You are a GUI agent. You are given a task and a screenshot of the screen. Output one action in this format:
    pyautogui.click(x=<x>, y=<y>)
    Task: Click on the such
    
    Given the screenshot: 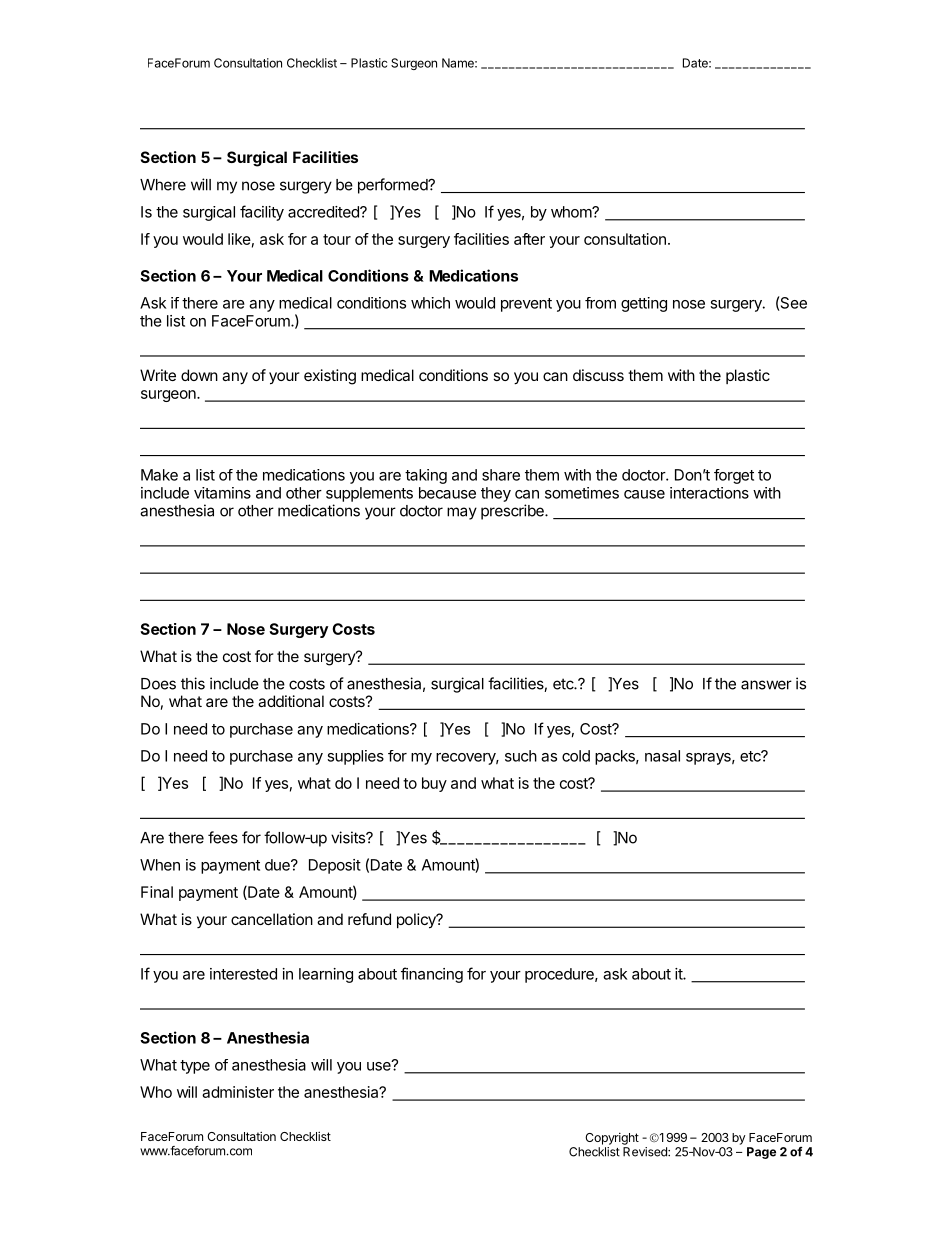 What is the action you would take?
    pyautogui.click(x=521, y=756)
